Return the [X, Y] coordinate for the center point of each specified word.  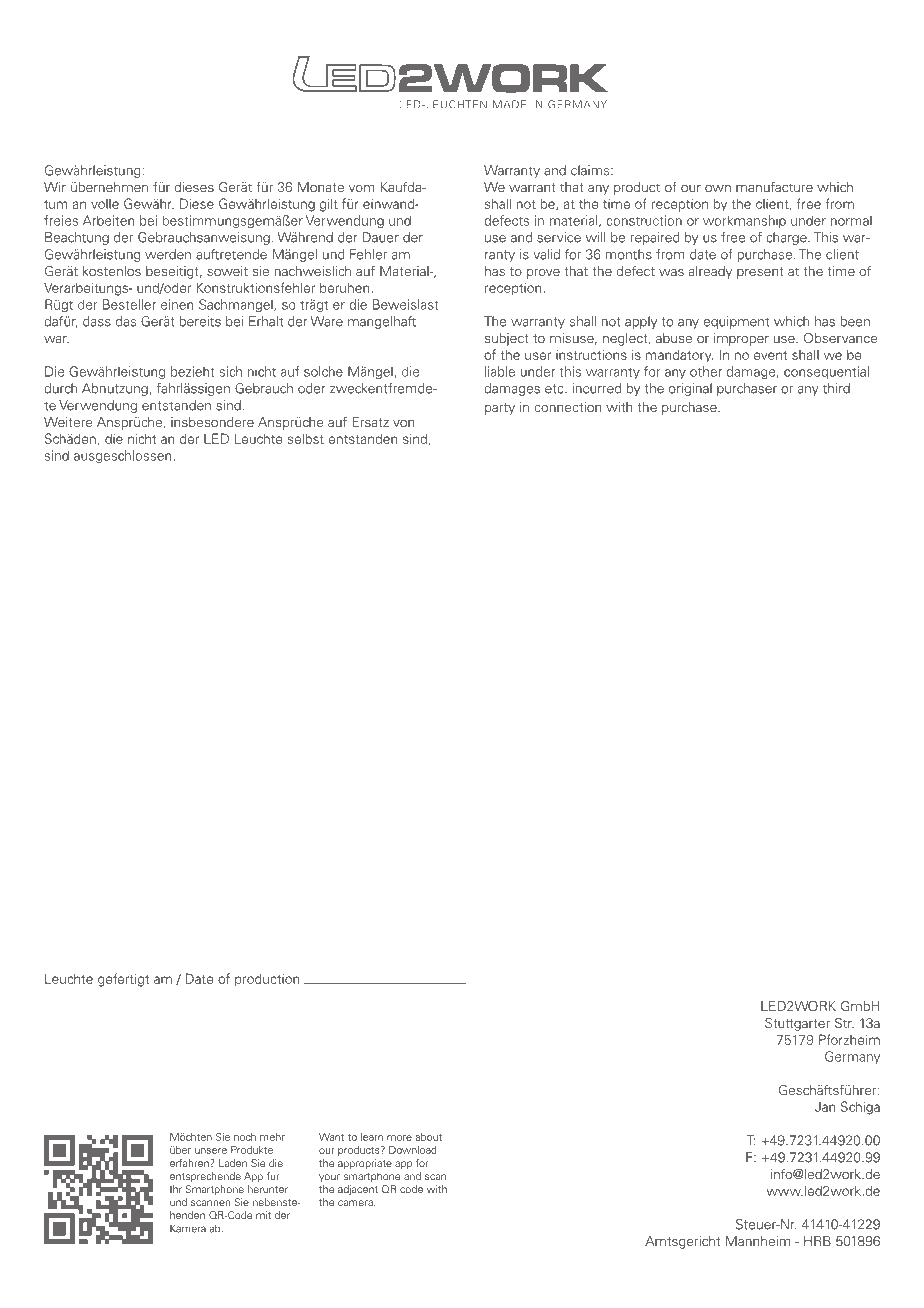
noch [245, 1137]
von [403, 423]
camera [356, 1203]
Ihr [176, 1189]
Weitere [68, 422]
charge [787, 238]
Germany [852, 1057]
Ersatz [370, 422]
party [500, 409]
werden [168, 254]
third [836, 388]
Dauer [380, 237]
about [428, 1137]
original [690, 389]
